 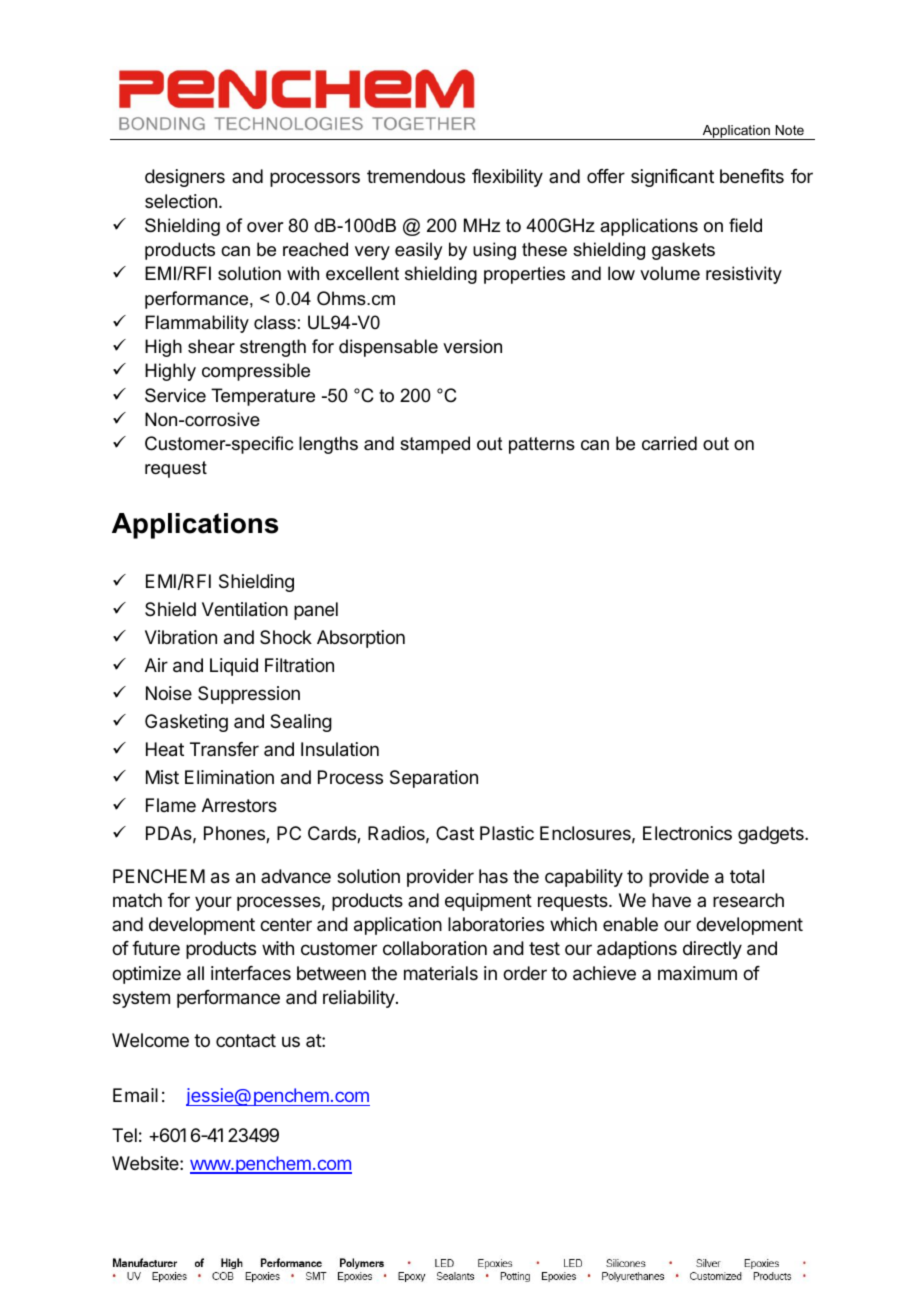 I want to click on total, so click(x=747, y=876).
